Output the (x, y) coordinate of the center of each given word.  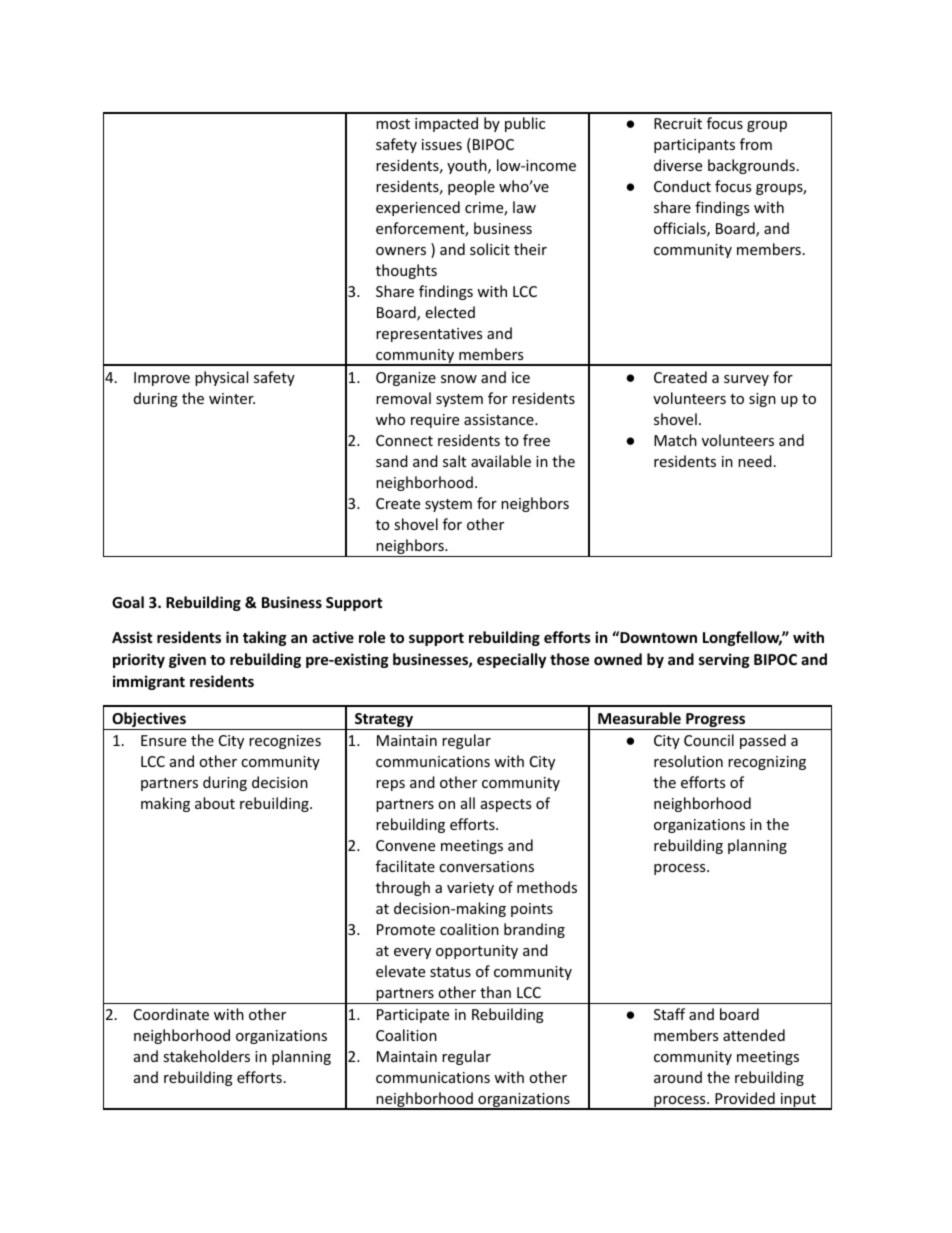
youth (468, 166)
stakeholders (206, 1056)
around (678, 1077)
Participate (413, 1016)
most (393, 124)
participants (694, 146)
